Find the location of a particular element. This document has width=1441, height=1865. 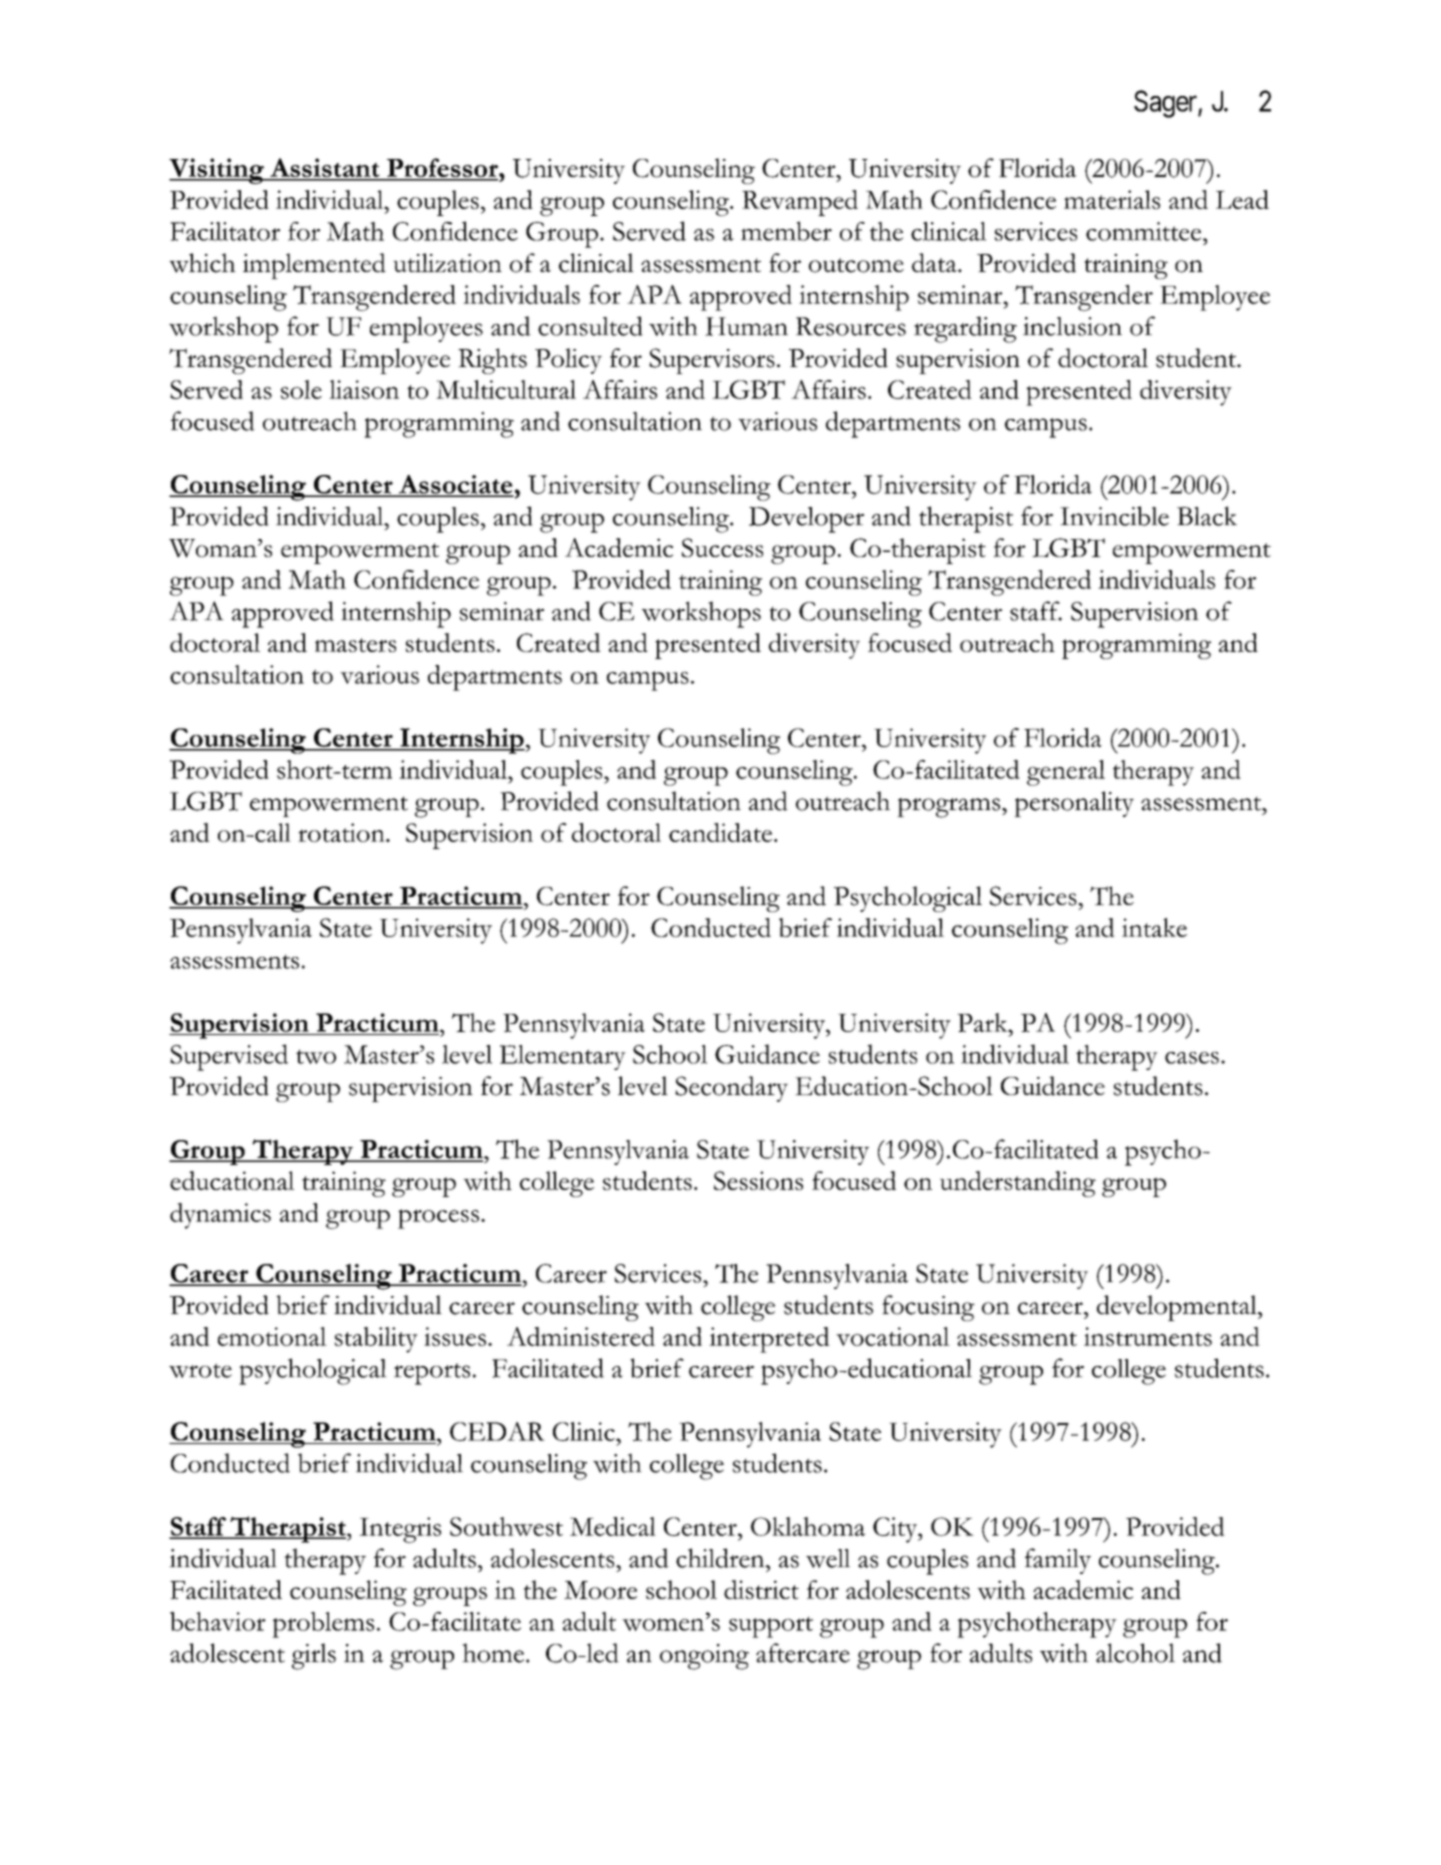

problems is located at coordinates (323, 1625).
